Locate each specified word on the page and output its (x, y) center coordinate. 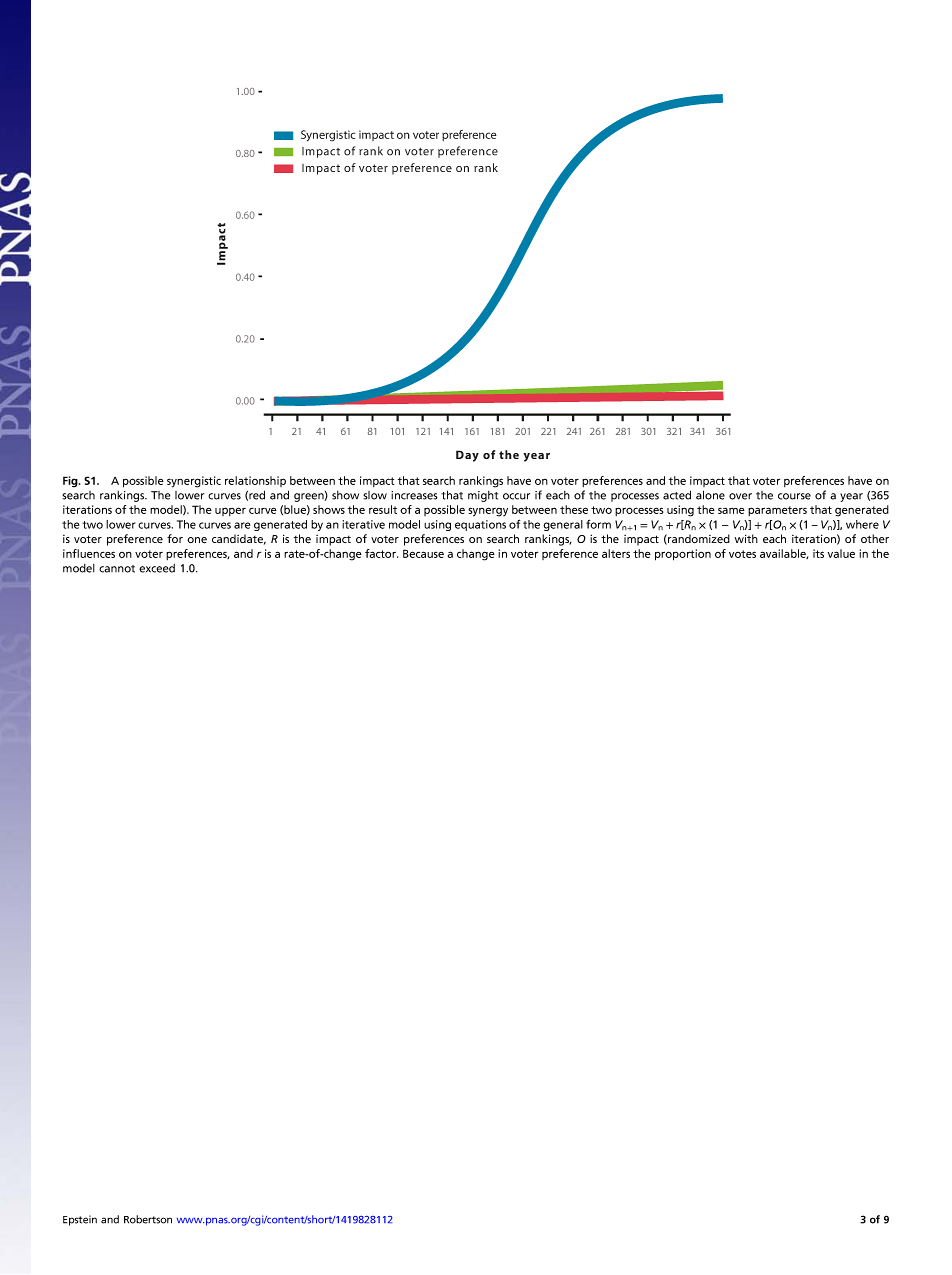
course (794, 496)
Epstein (80, 1220)
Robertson (148, 1219)
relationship (255, 481)
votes (742, 554)
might (483, 496)
